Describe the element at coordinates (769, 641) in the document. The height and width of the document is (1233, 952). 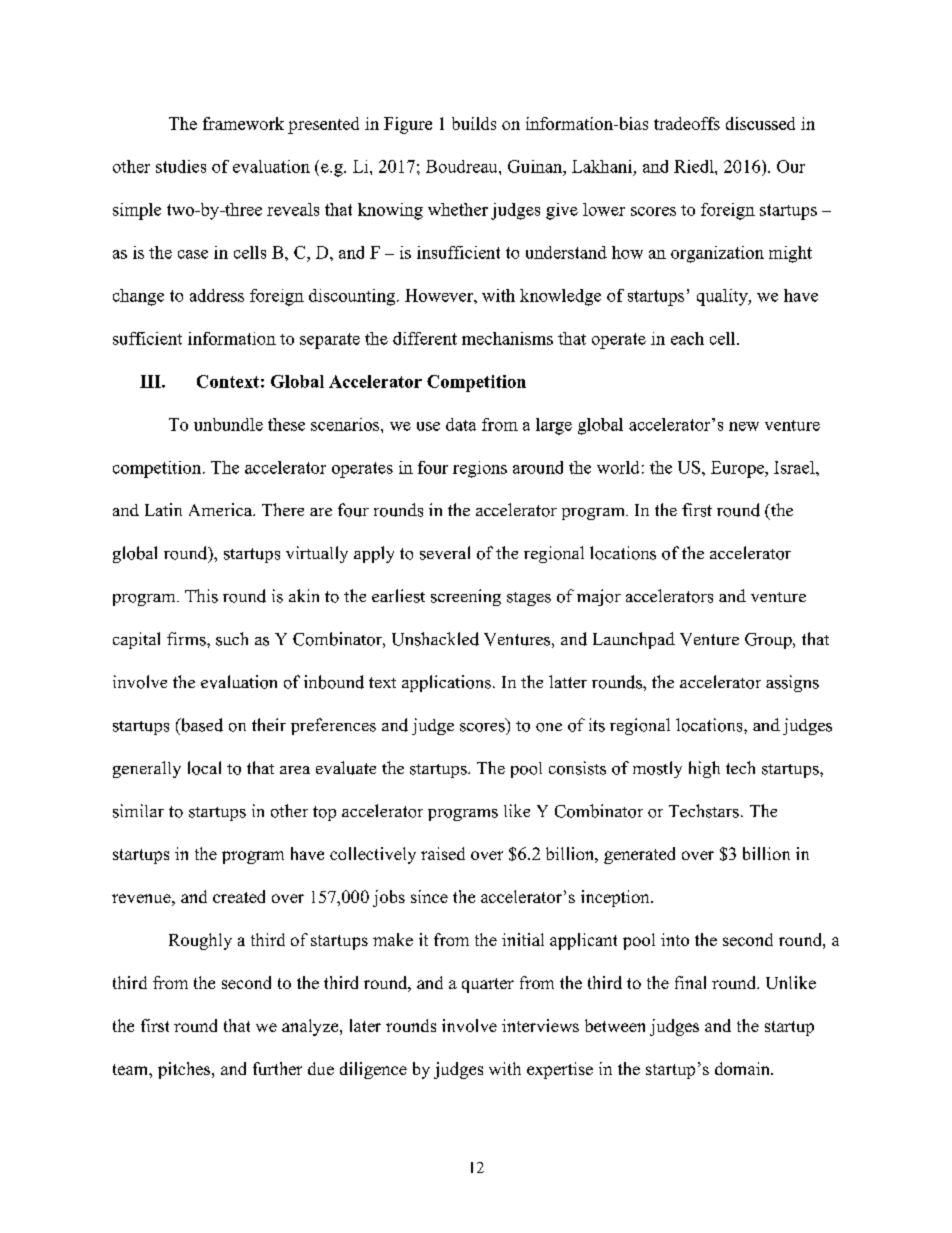
I see `Group` at that location.
